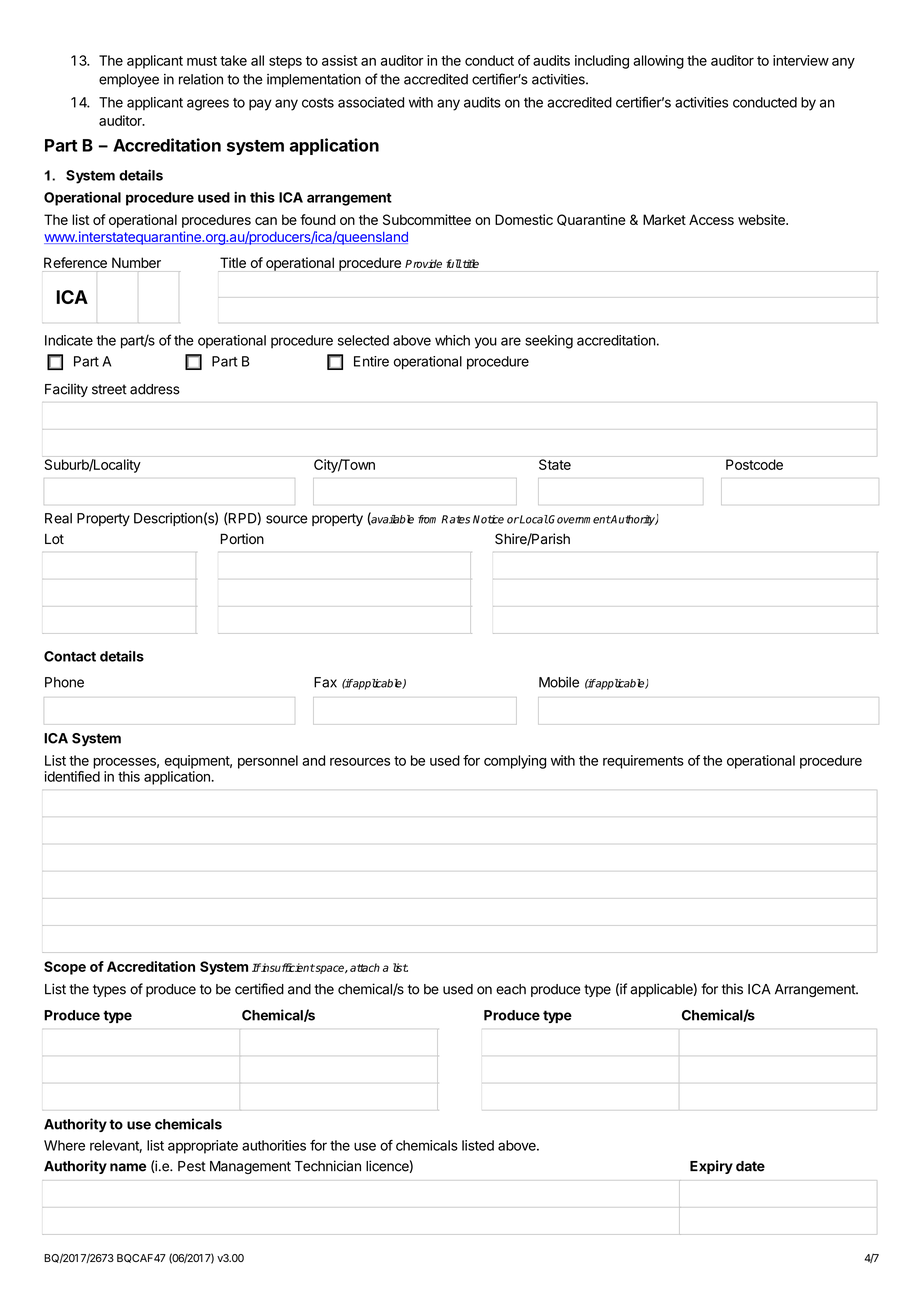 This page has height=1307, width=924. I want to click on employee, so click(129, 80).
